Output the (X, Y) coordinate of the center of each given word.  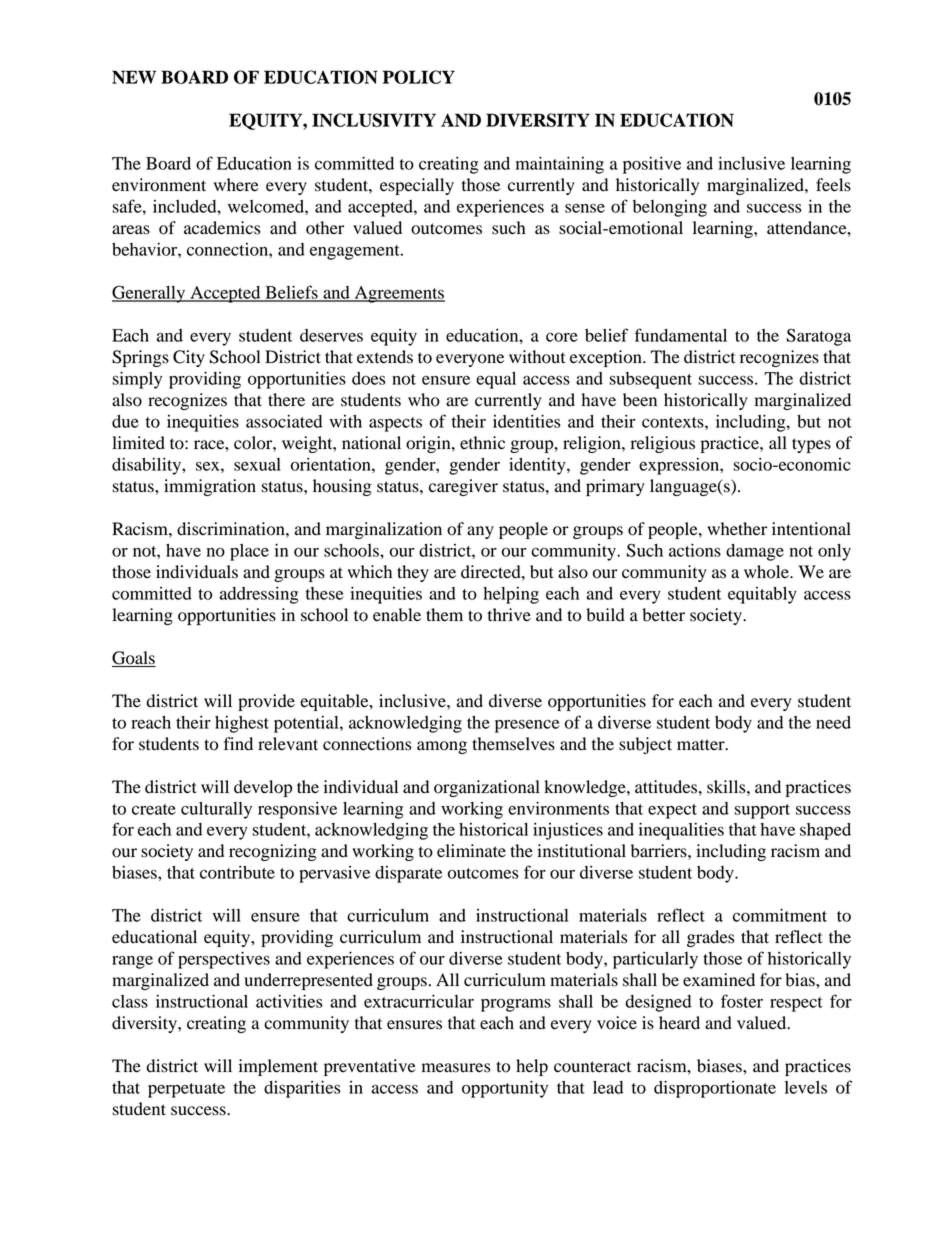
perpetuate (186, 1090)
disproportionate (715, 1089)
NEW (134, 77)
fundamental (681, 335)
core (562, 337)
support (762, 811)
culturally (216, 810)
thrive (509, 615)
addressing (259, 595)
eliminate (471, 851)
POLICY (419, 77)
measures (456, 1068)
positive (652, 165)
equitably (762, 595)
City (189, 358)
